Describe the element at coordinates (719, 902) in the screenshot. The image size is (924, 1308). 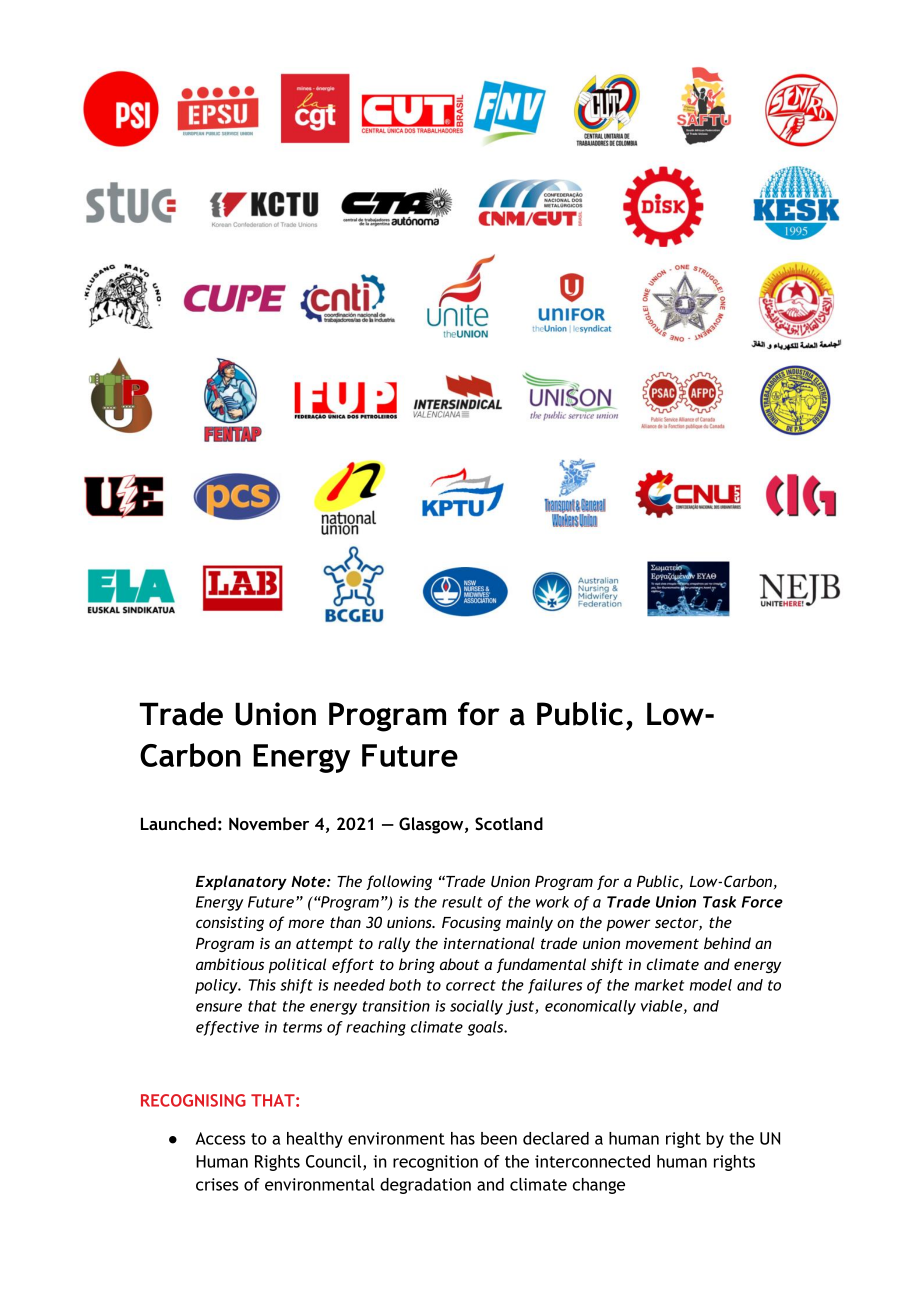
I see `Task` at that location.
